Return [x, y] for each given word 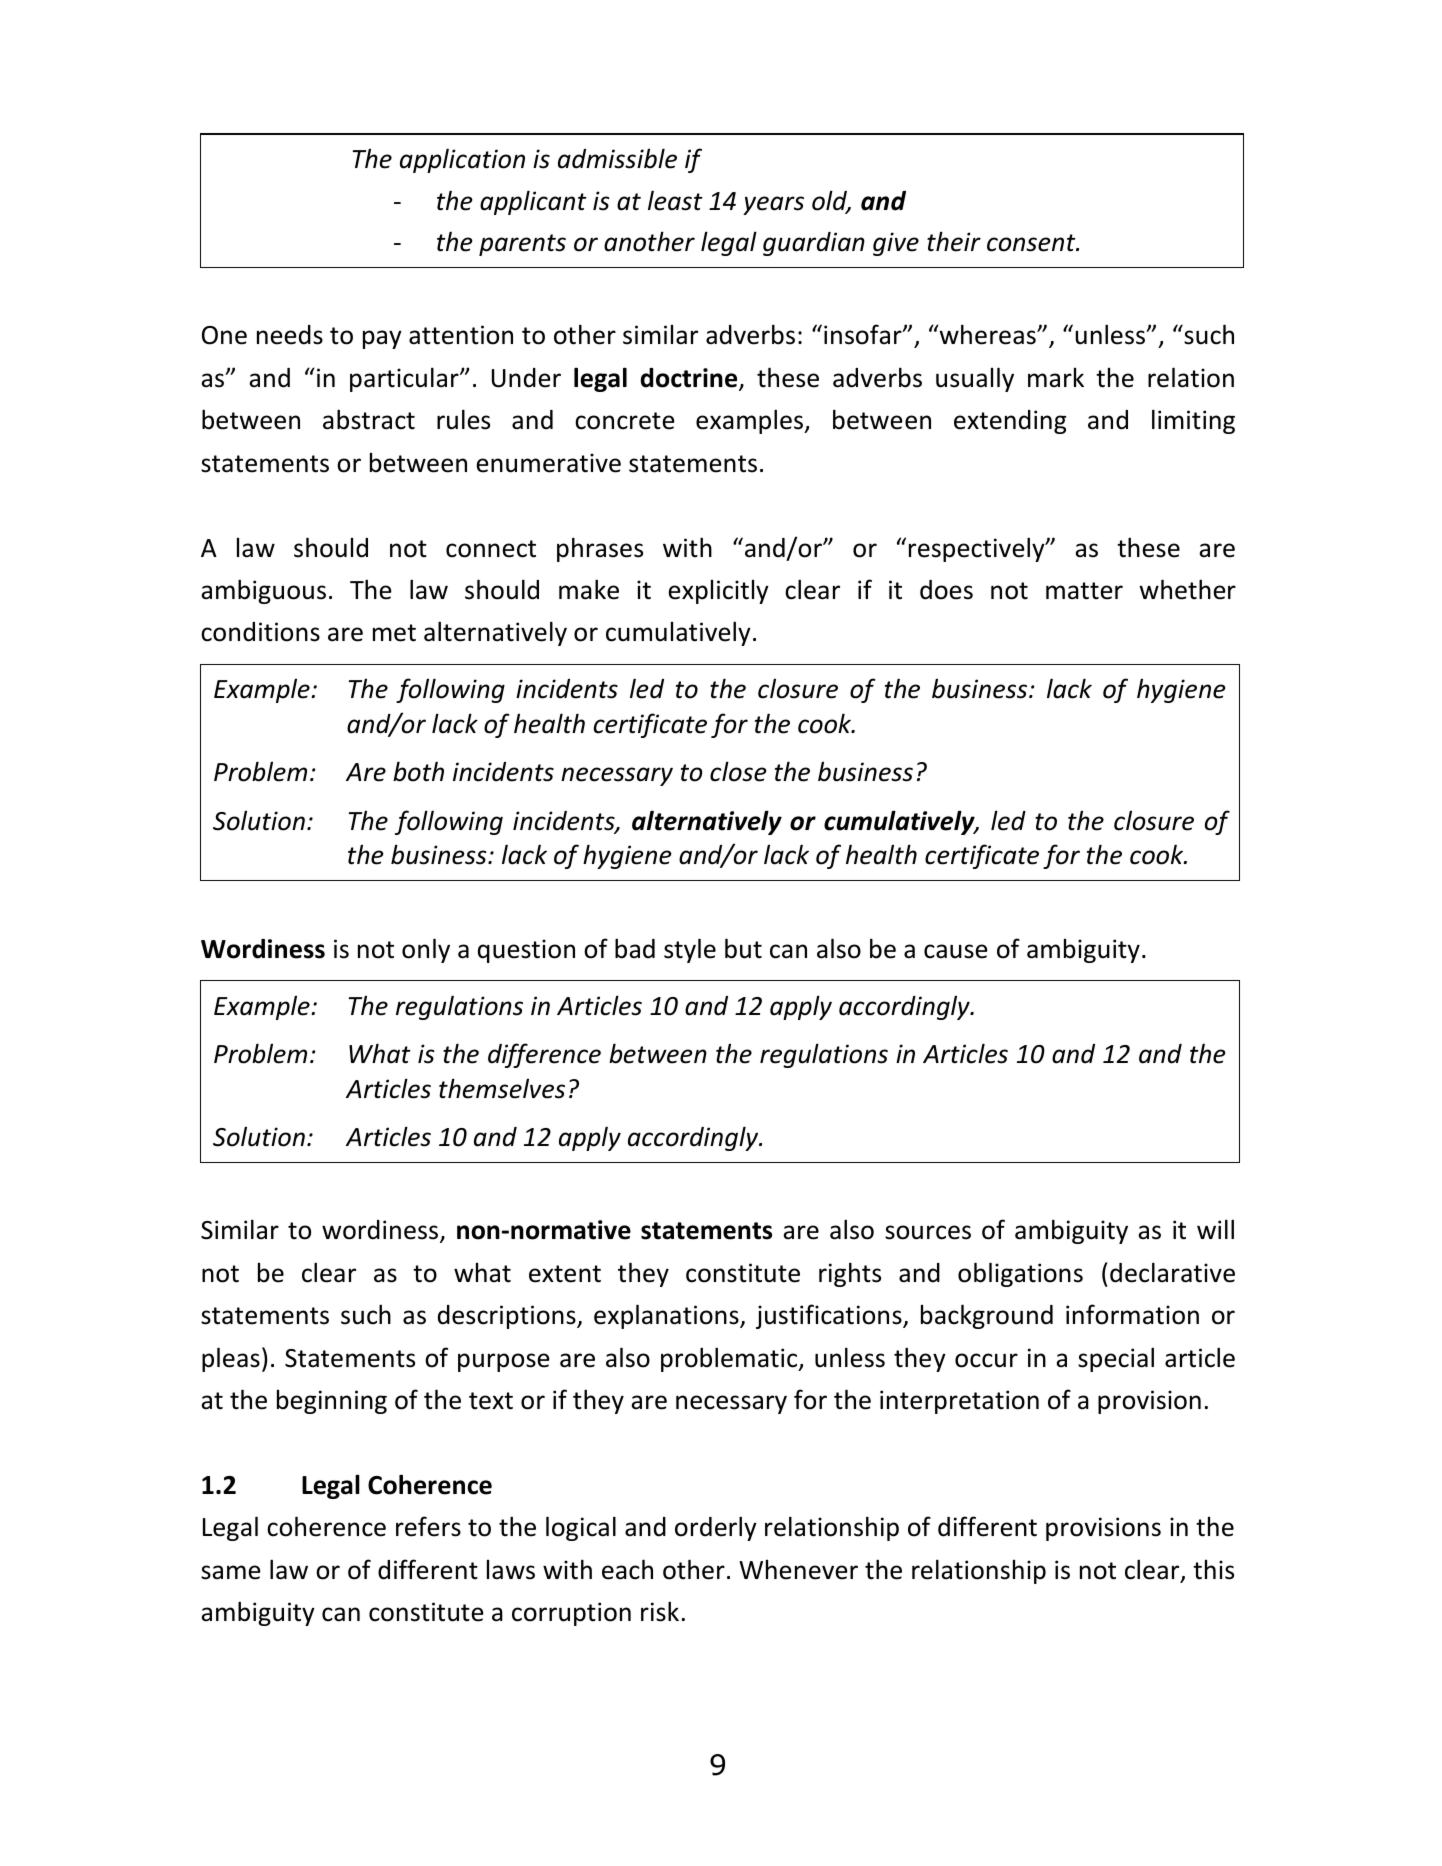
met [394, 633]
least [675, 200]
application [462, 160]
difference [544, 1055]
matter [1084, 591]
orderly [716, 1528]
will [1215, 1229]
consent [1032, 243]
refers [428, 1526]
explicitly [718, 592]
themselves [502, 1088]
